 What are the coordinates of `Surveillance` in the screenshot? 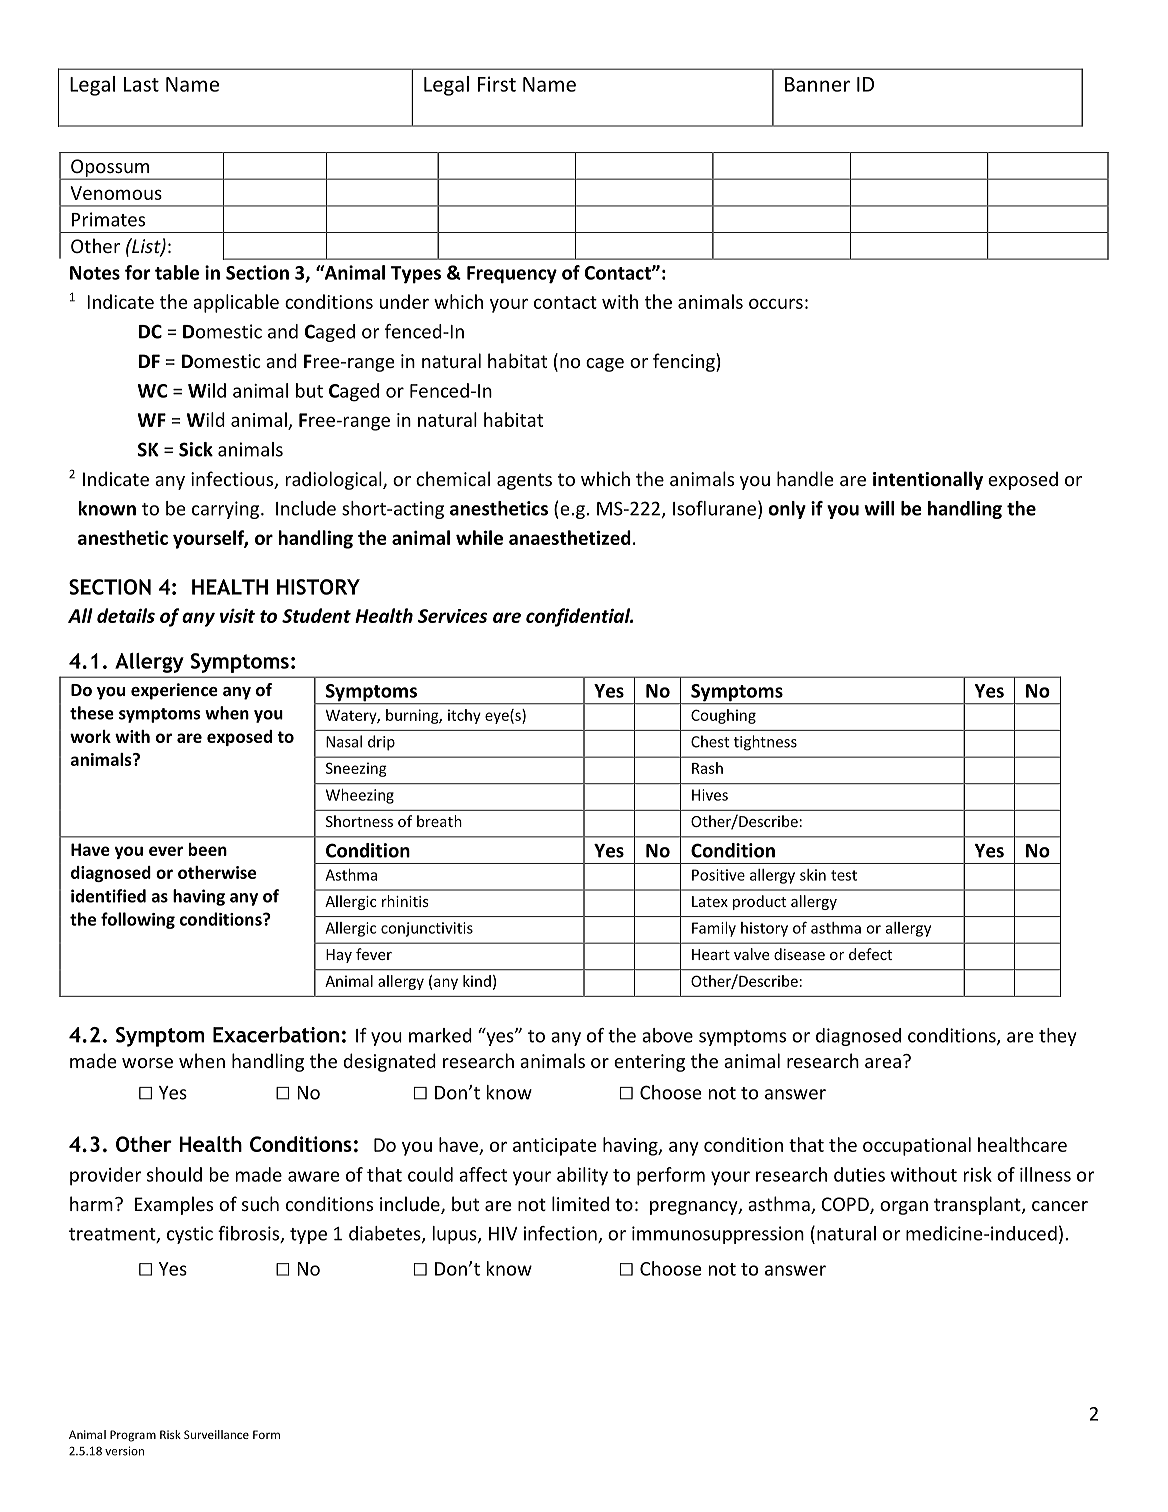 It's located at (216, 1434).
